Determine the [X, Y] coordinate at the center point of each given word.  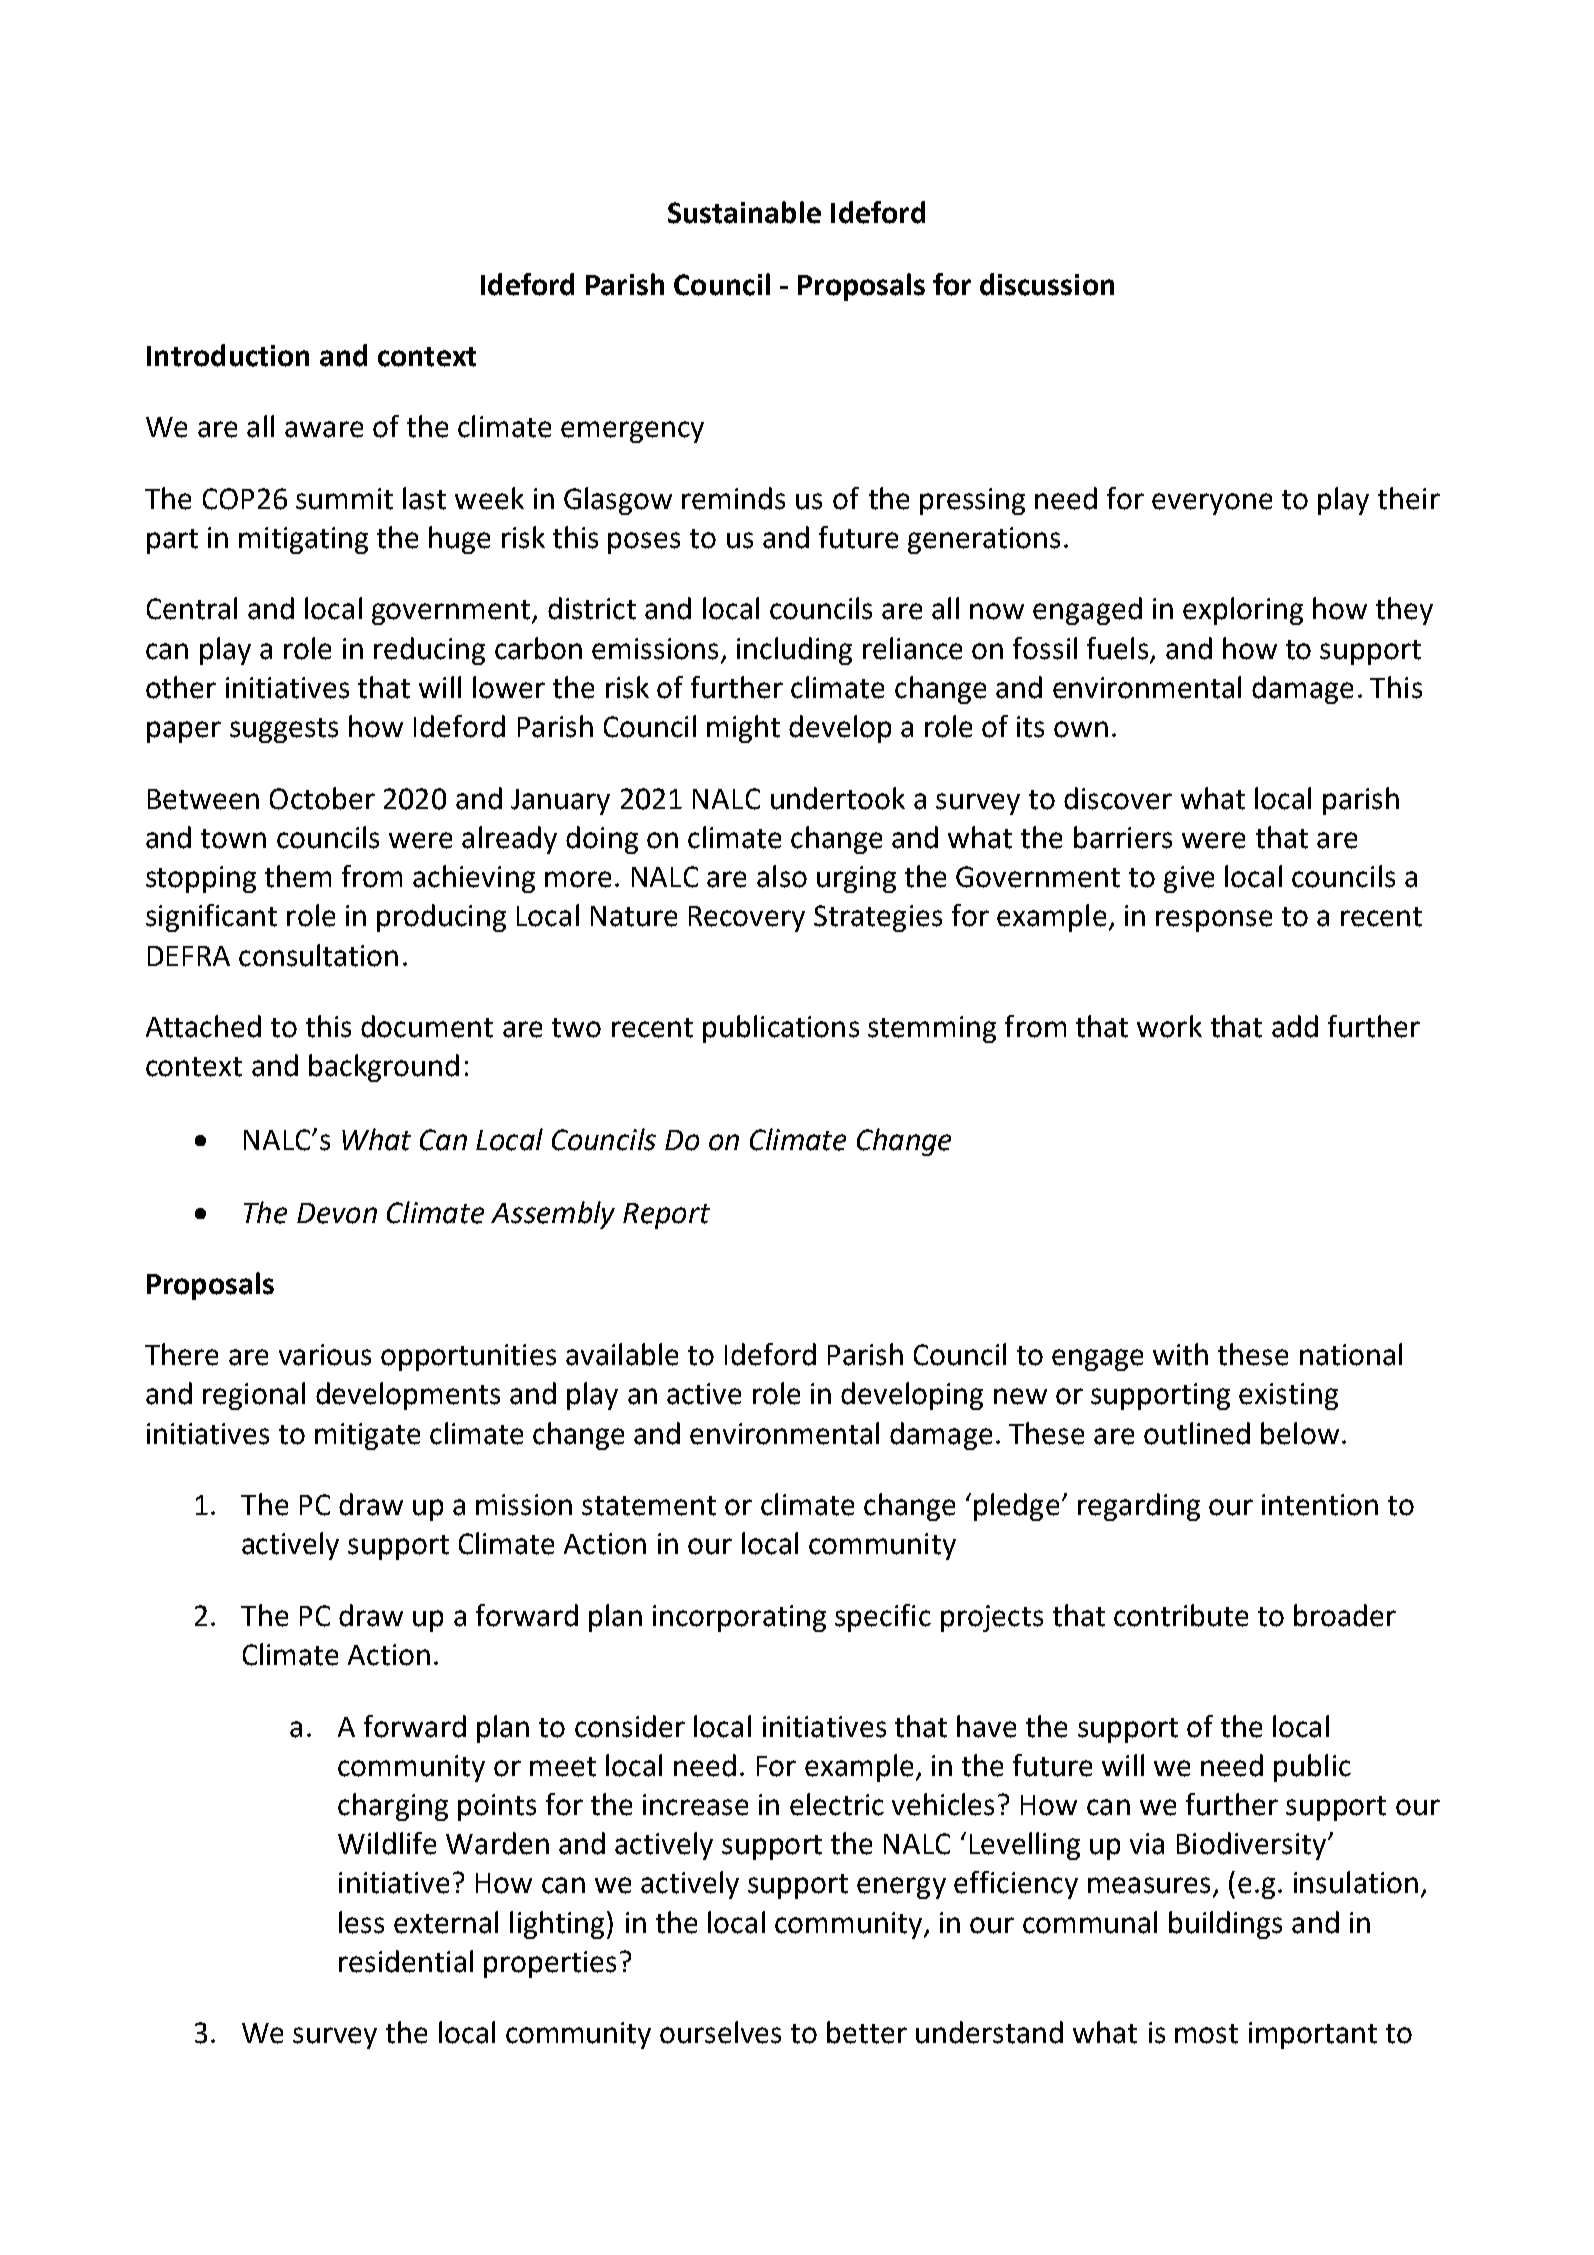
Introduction [228, 355]
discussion [1047, 284]
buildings [1225, 1925]
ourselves [720, 2032]
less [361, 1922]
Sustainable [744, 212]
